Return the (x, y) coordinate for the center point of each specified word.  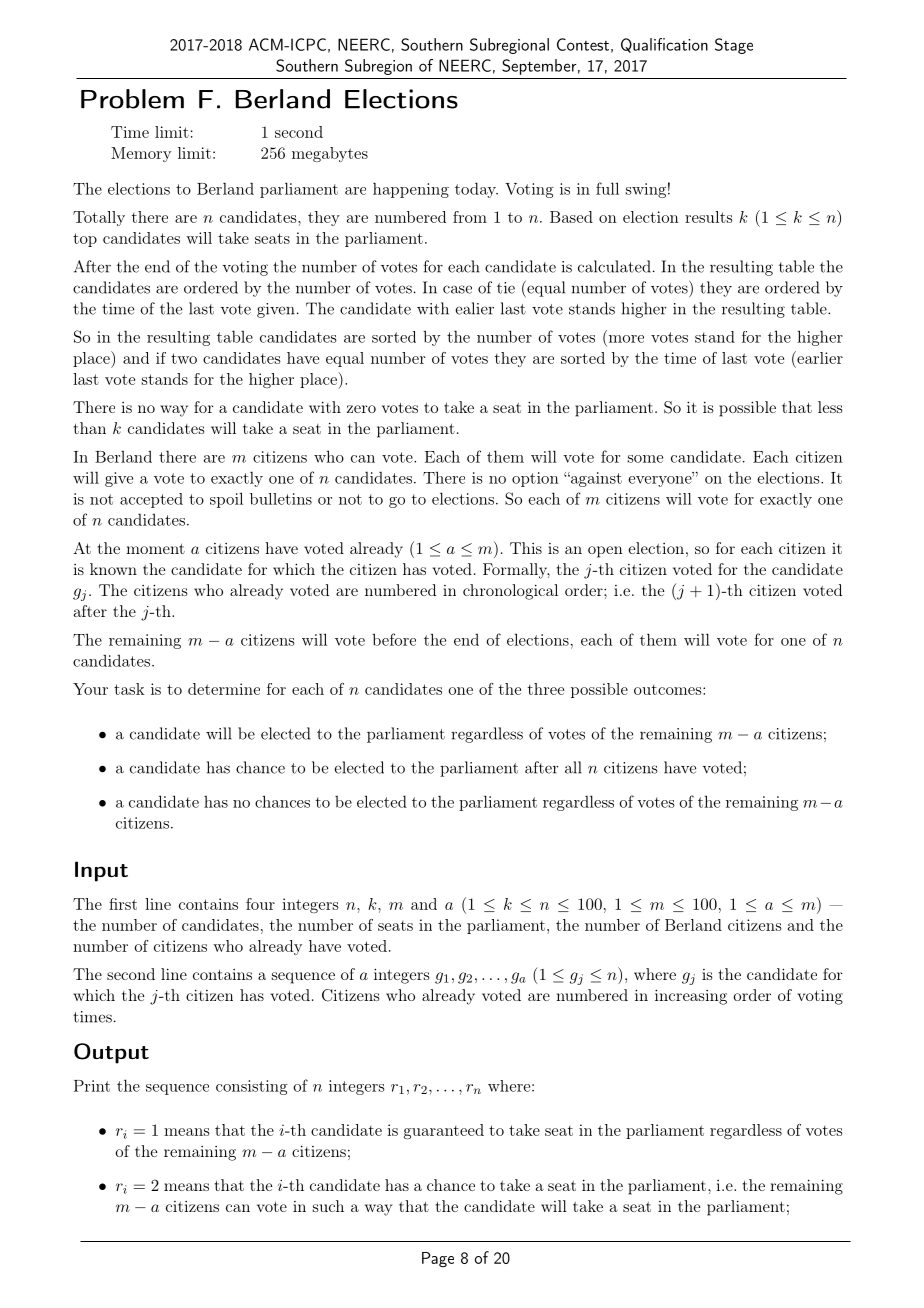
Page (438, 1259)
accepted (151, 500)
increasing (691, 997)
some (645, 459)
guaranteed (444, 1132)
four (260, 904)
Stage (734, 46)
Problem (132, 99)
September (539, 67)
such (328, 1206)
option (535, 479)
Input (101, 871)
